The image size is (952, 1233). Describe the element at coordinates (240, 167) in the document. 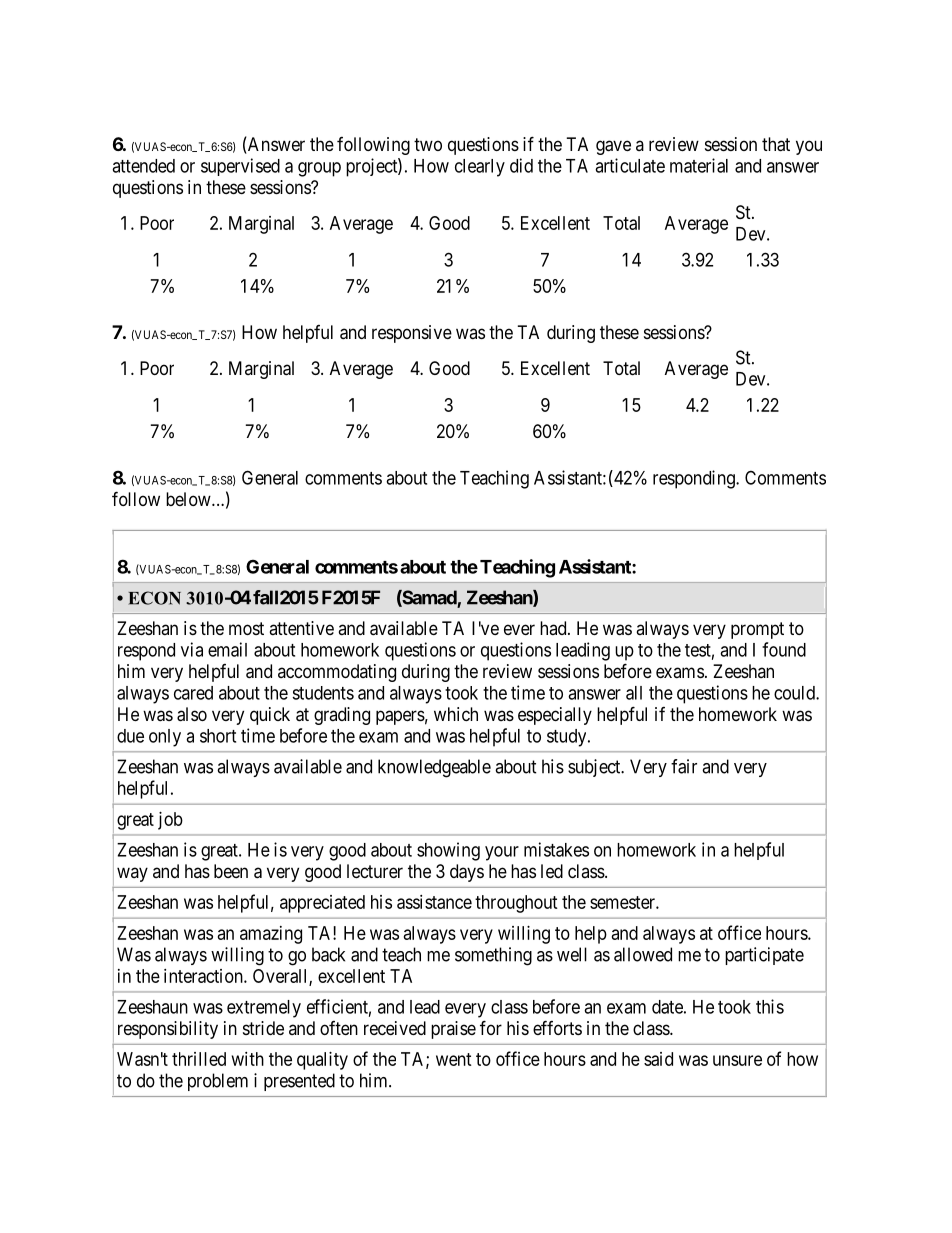

I see `supervised` at that location.
